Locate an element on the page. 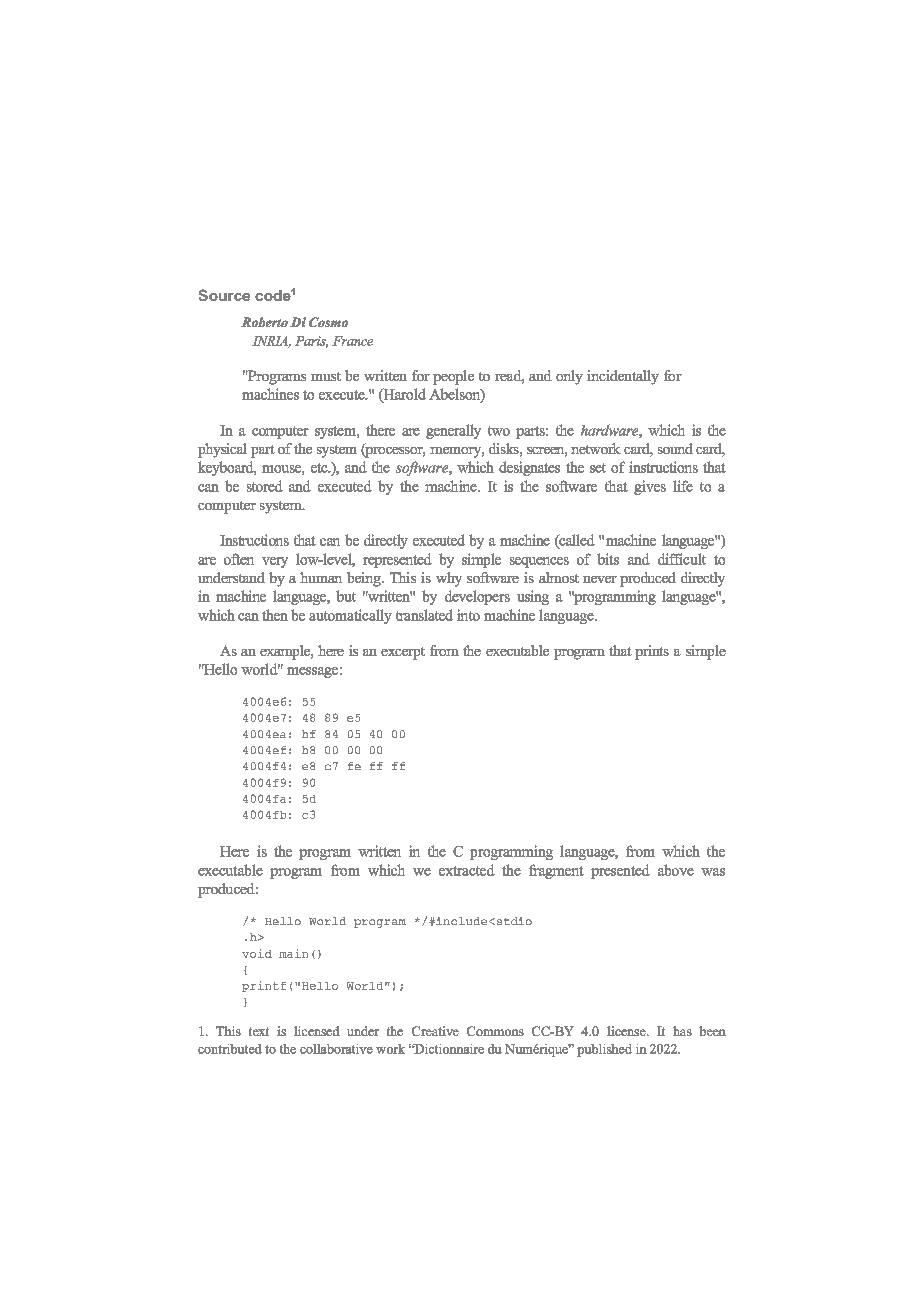 Image resolution: width=924 pixels, height=1308 pixels. prints is located at coordinates (652, 652).
